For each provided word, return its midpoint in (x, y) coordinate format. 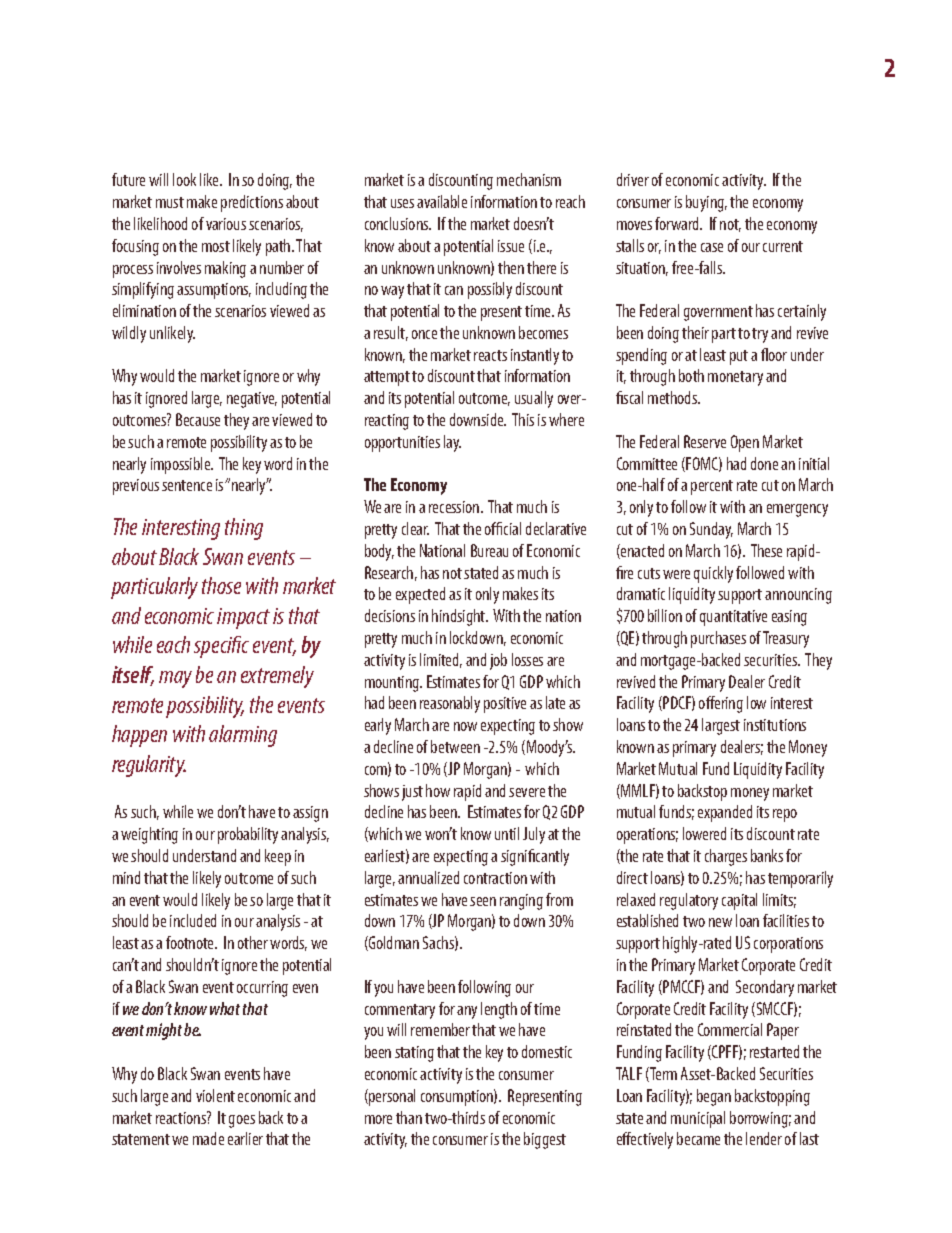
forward (678, 223)
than (409, 1117)
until (507, 833)
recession (455, 507)
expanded (725, 813)
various (226, 224)
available (442, 201)
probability (248, 835)
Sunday (711, 530)
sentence (187, 485)
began (714, 1097)
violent (215, 1095)
